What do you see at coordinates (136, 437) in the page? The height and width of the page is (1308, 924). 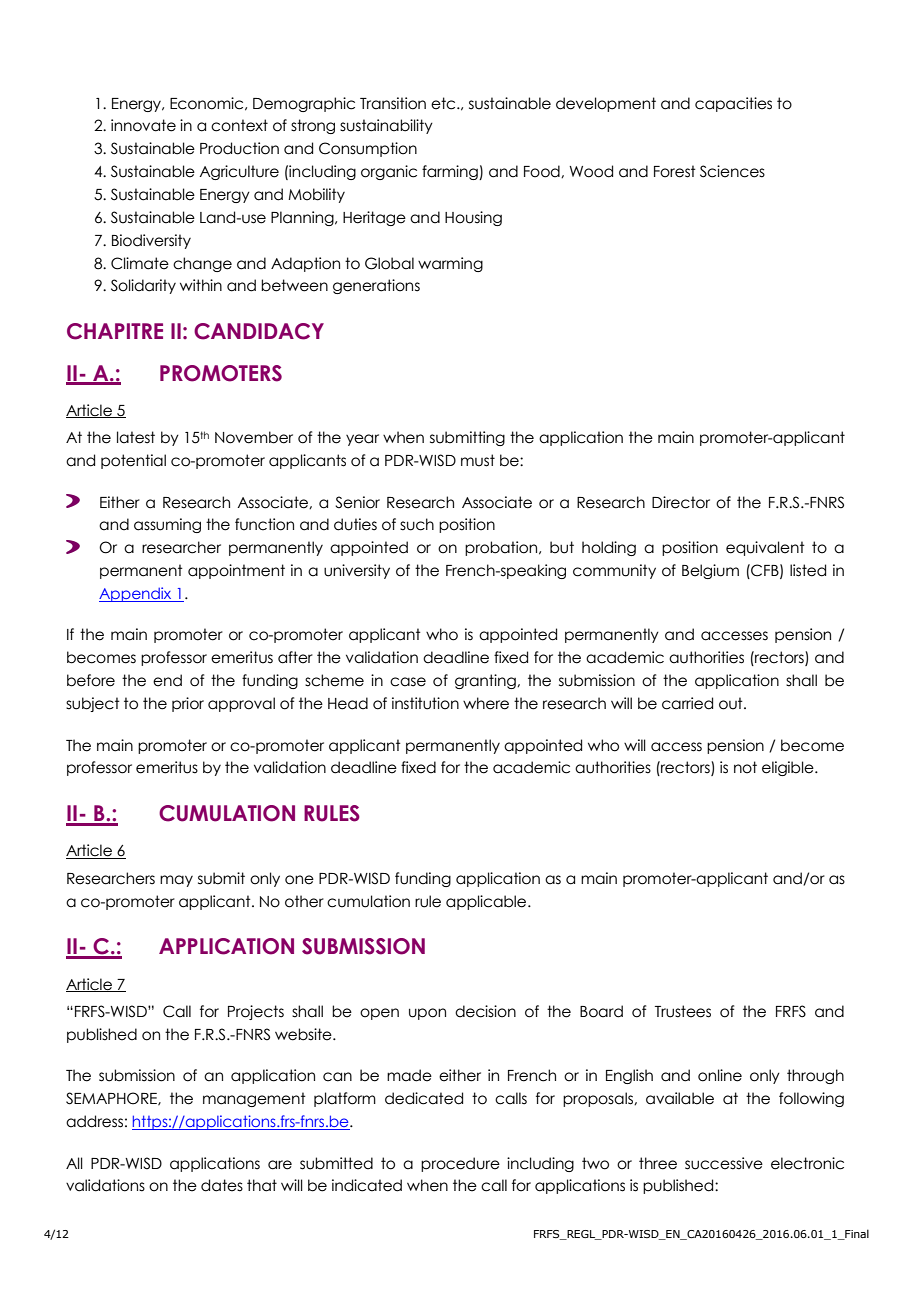 I see `latest` at bounding box center [136, 437].
